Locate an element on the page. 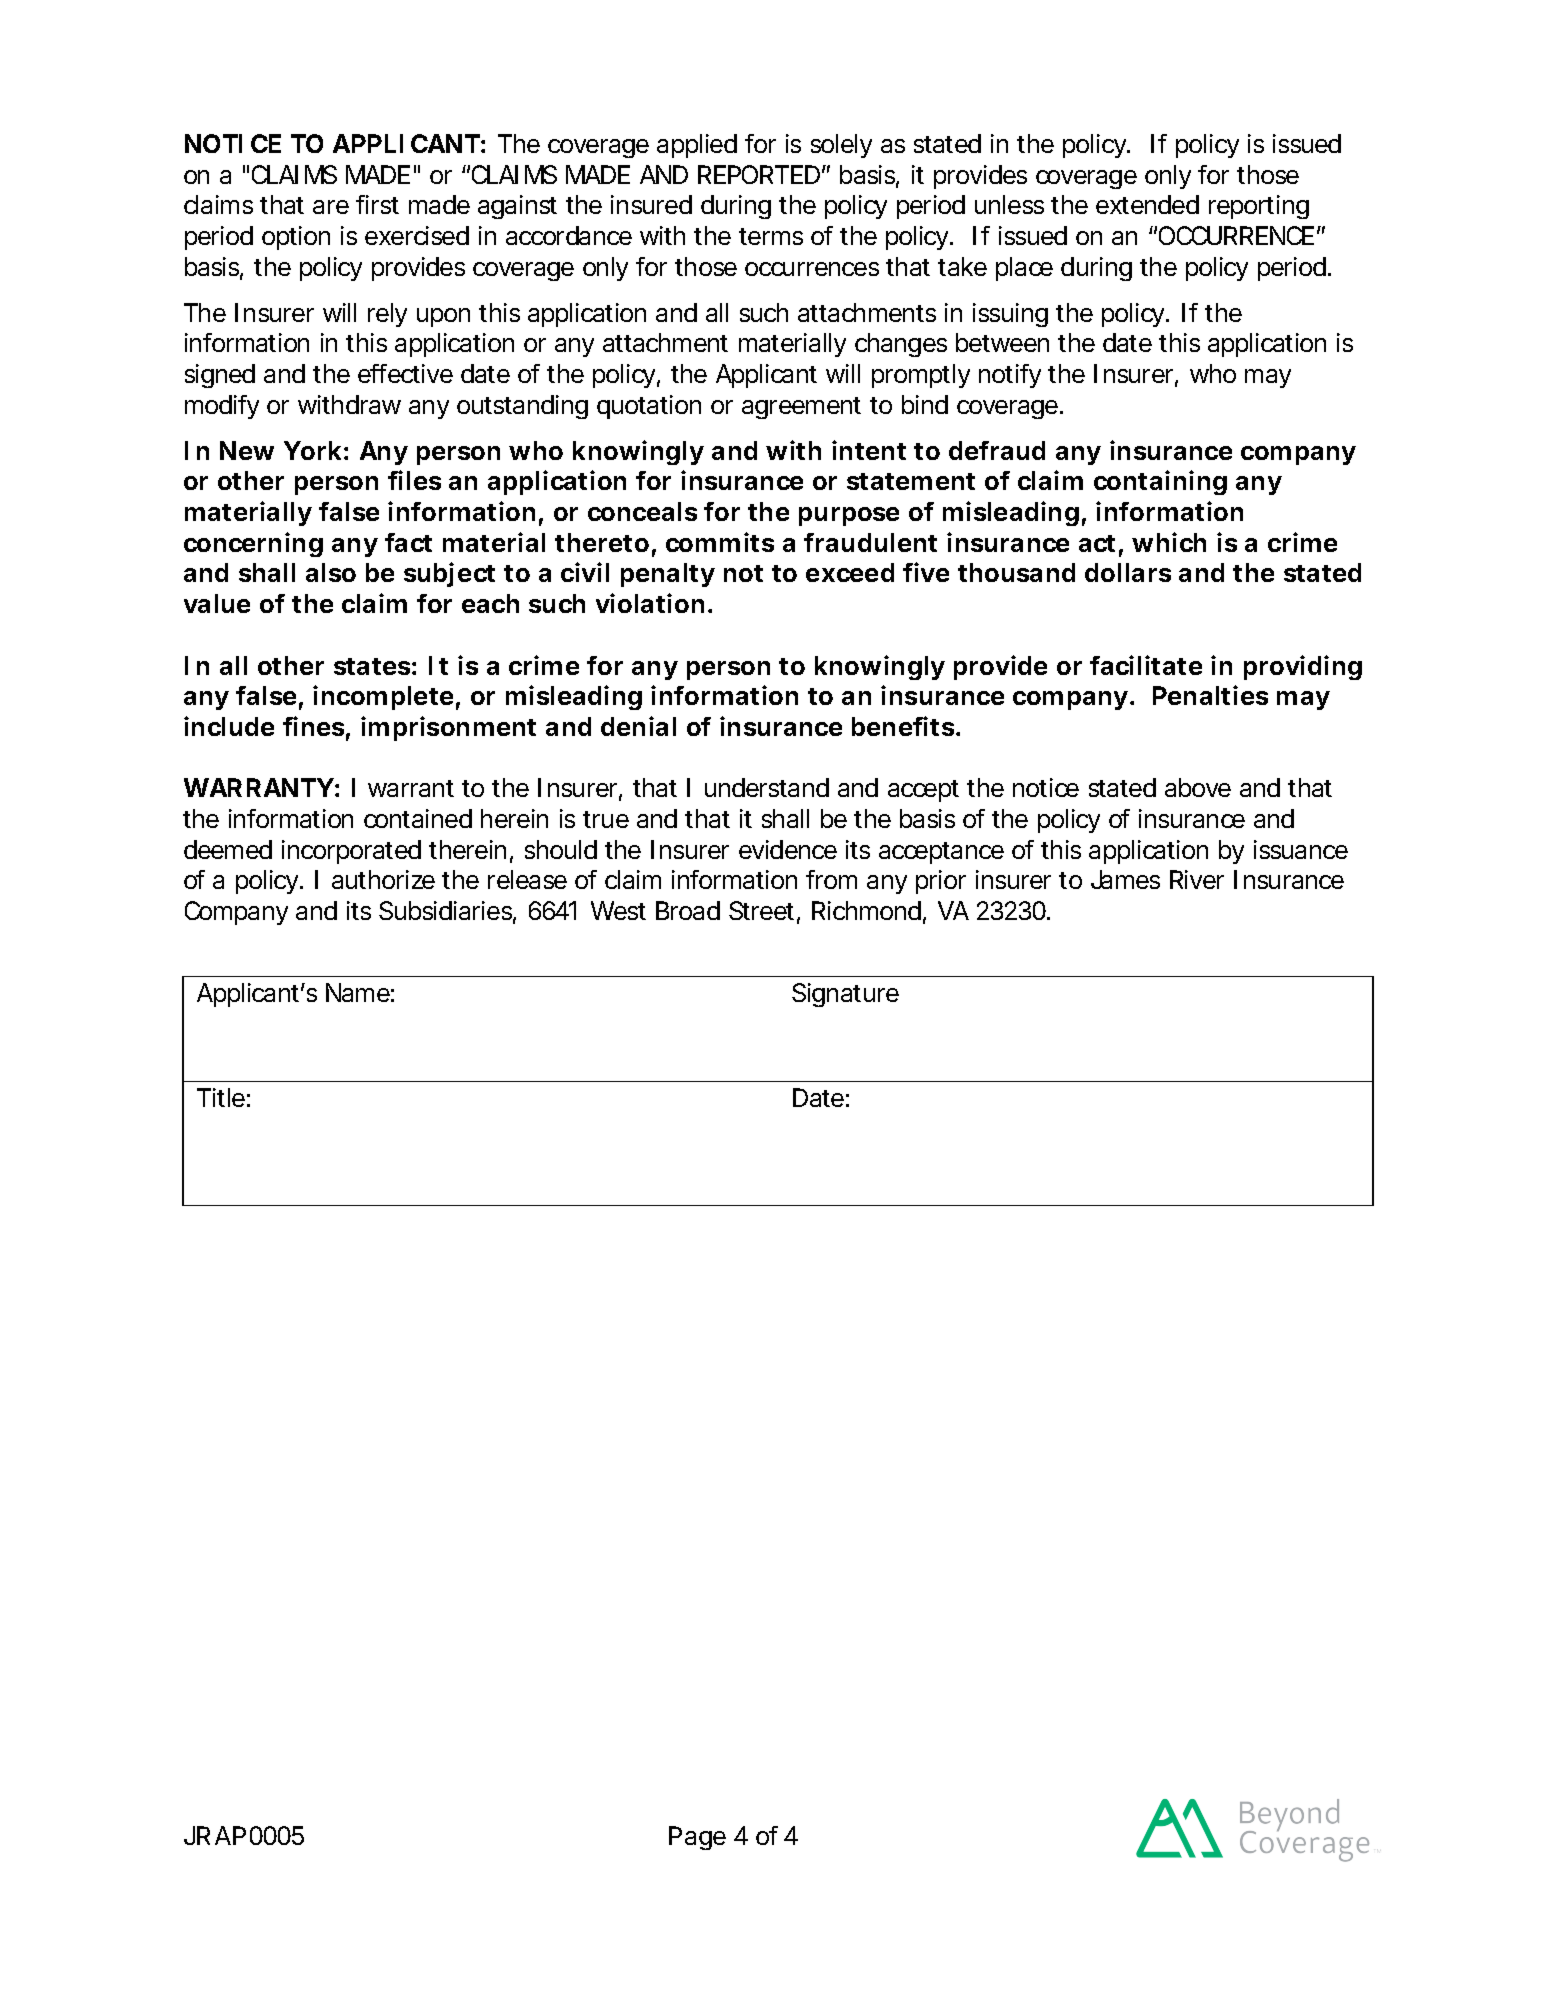  James is located at coordinates (1125, 879).
